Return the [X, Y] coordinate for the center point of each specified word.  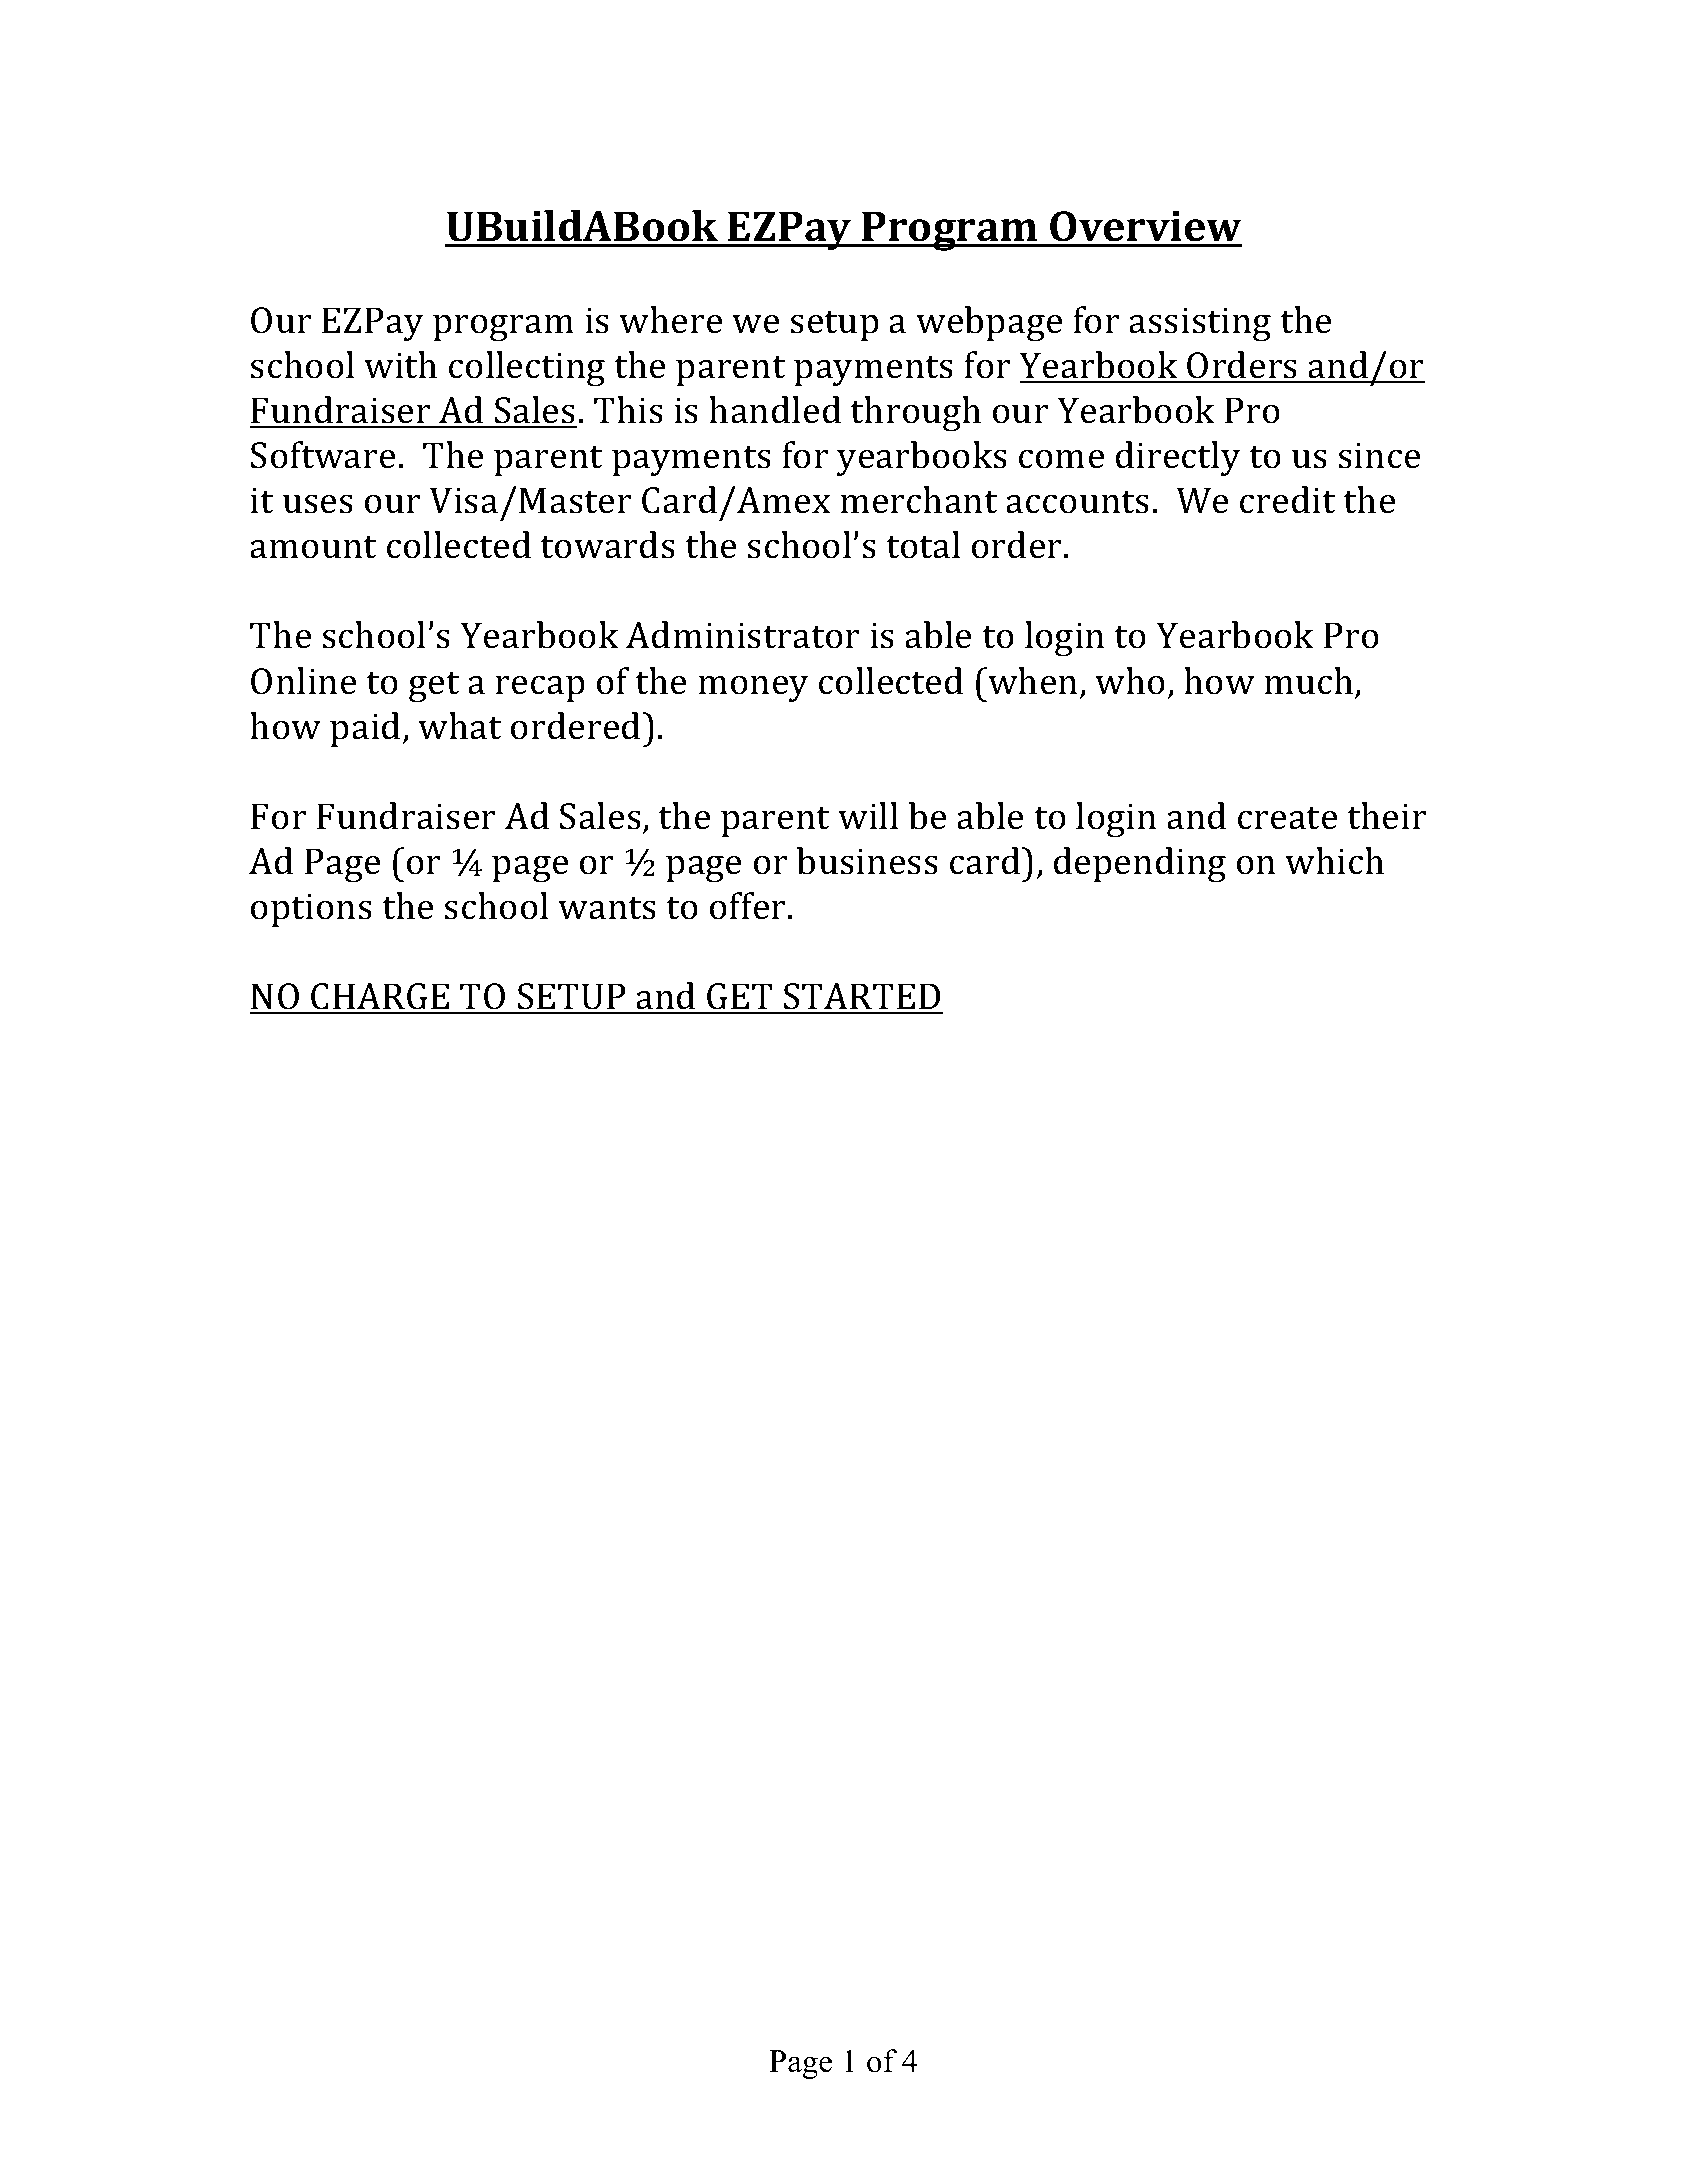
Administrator [742, 635]
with [400, 365]
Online [303, 681]
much [1310, 682]
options [311, 910]
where [670, 320]
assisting [1200, 325]
